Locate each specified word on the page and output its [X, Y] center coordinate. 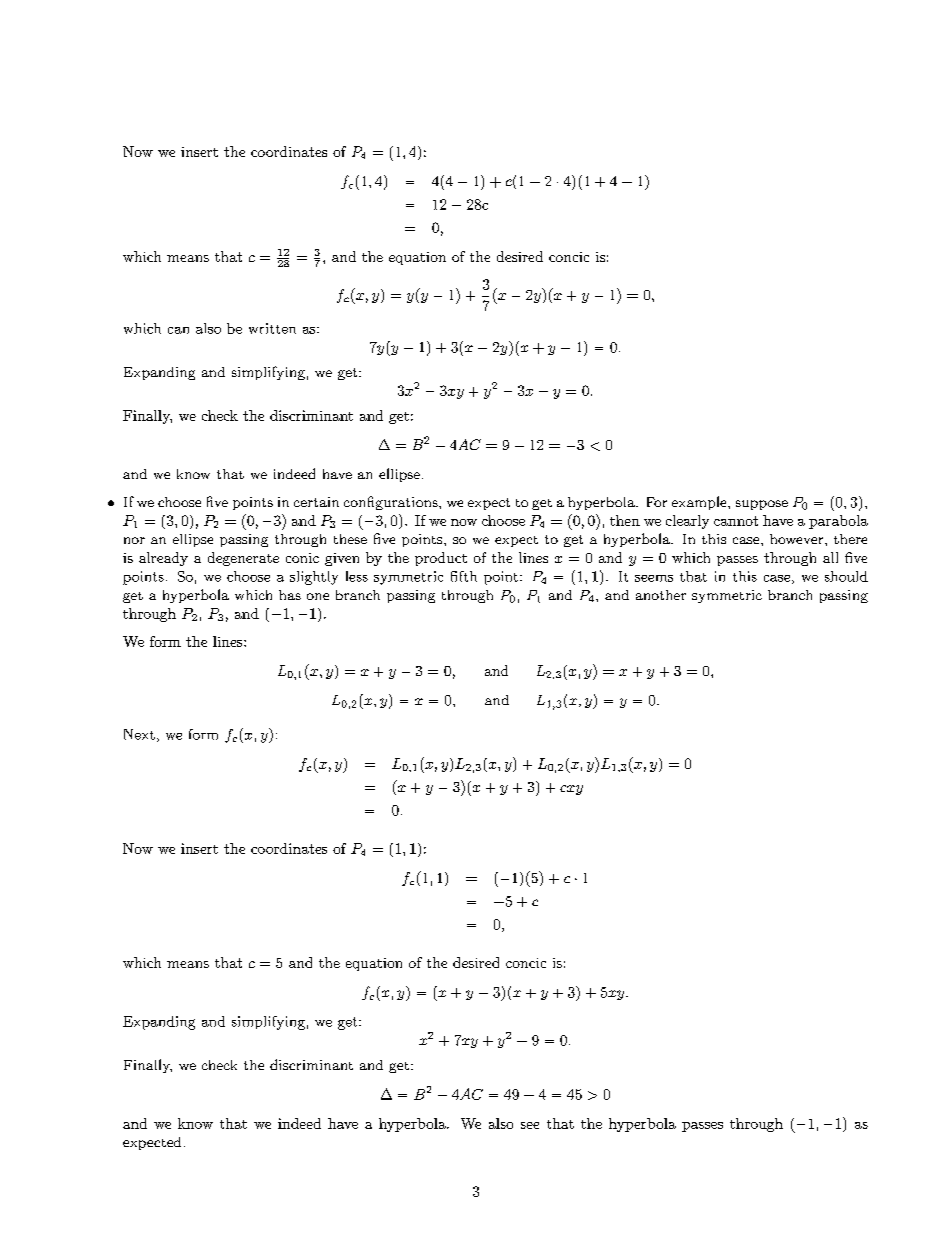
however [796, 539]
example [699, 503]
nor [134, 540]
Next [139, 734]
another [661, 595]
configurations [392, 503]
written [272, 328]
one [318, 596]
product [441, 559]
